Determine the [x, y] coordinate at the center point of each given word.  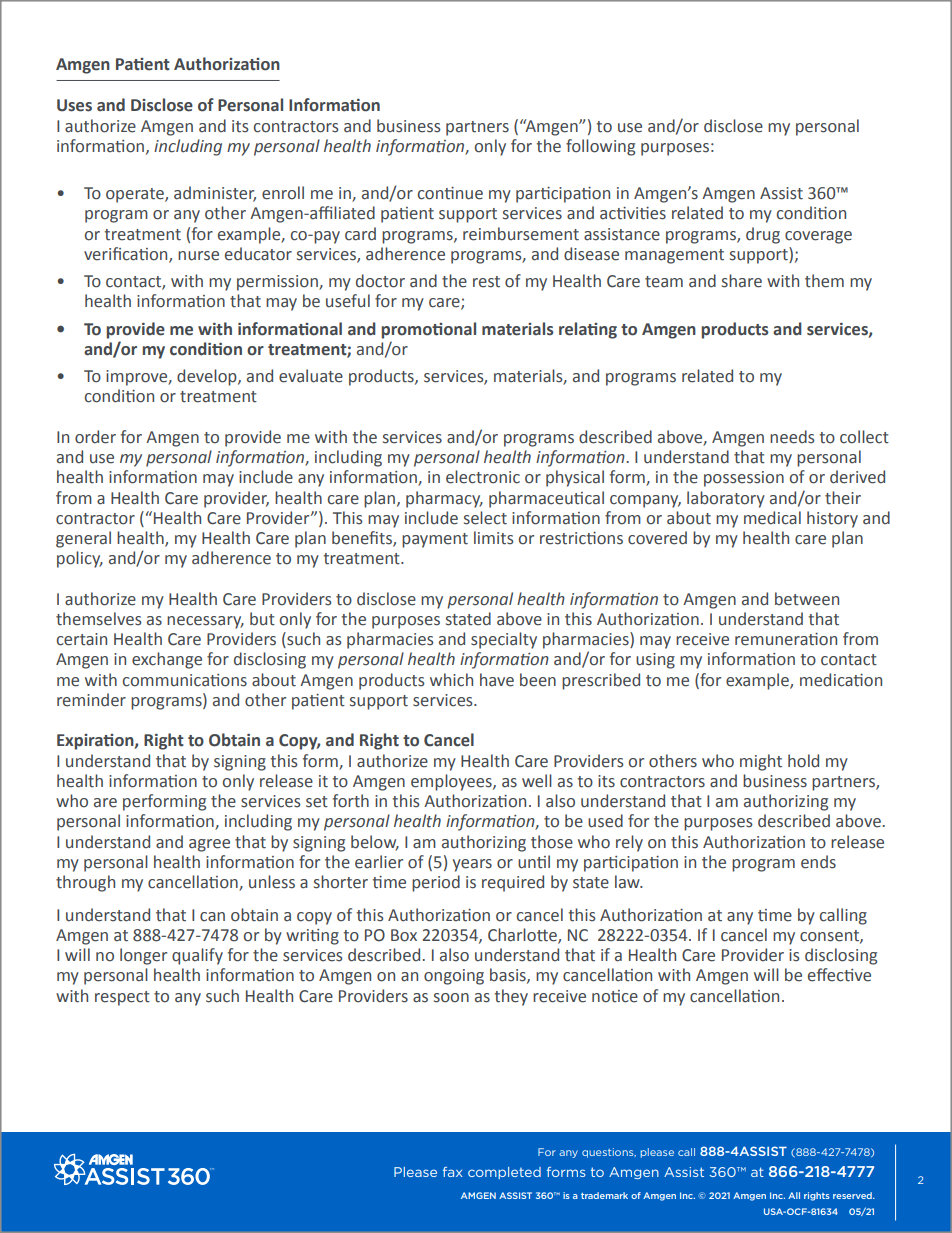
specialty [504, 640]
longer [143, 956]
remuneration [786, 639]
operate [136, 195]
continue [450, 193]
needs [792, 437]
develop [208, 377]
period [436, 883]
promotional [428, 330]
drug [763, 235]
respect [122, 998]
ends [818, 862]
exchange [167, 660]
